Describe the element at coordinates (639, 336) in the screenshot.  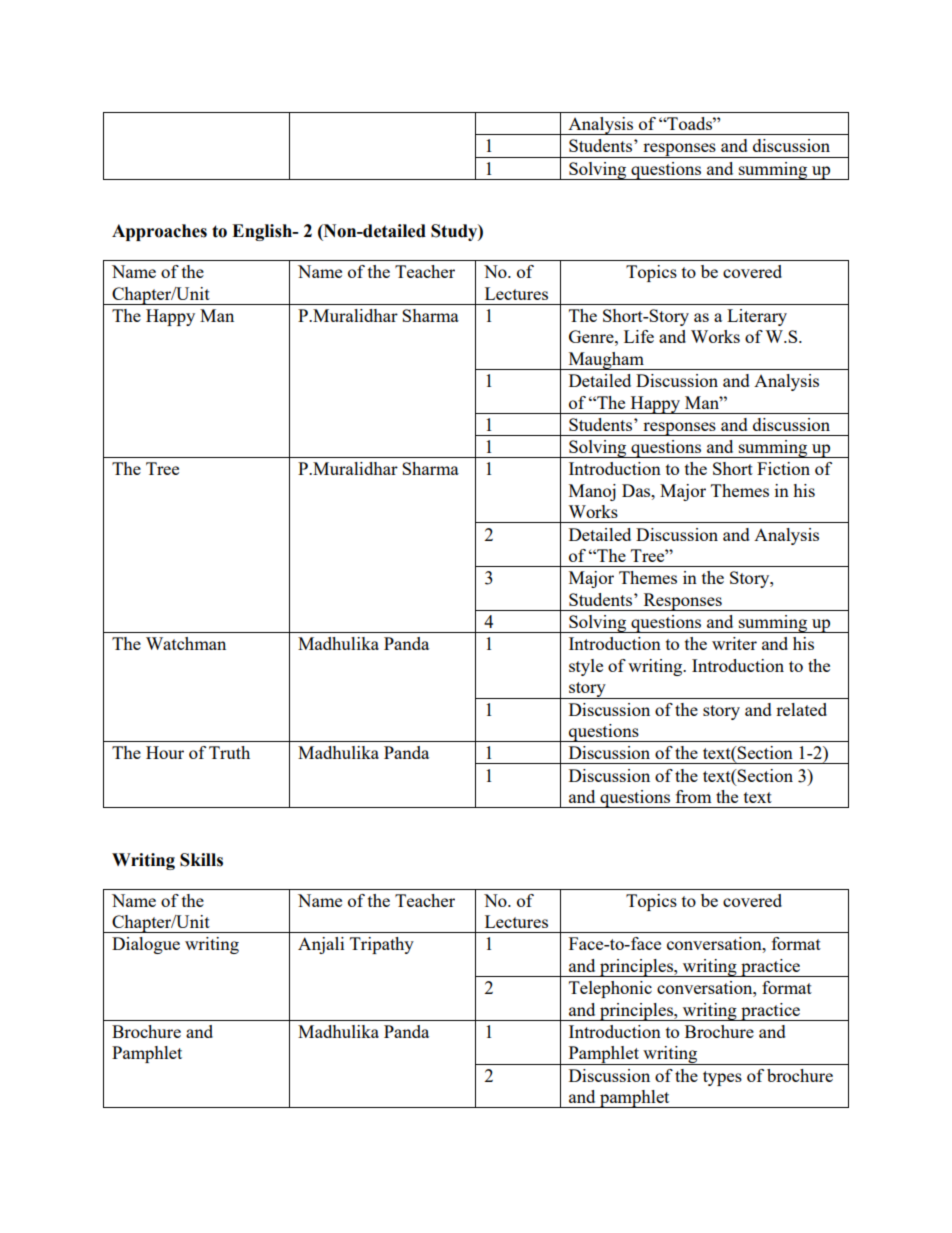
I see `Life` at that location.
